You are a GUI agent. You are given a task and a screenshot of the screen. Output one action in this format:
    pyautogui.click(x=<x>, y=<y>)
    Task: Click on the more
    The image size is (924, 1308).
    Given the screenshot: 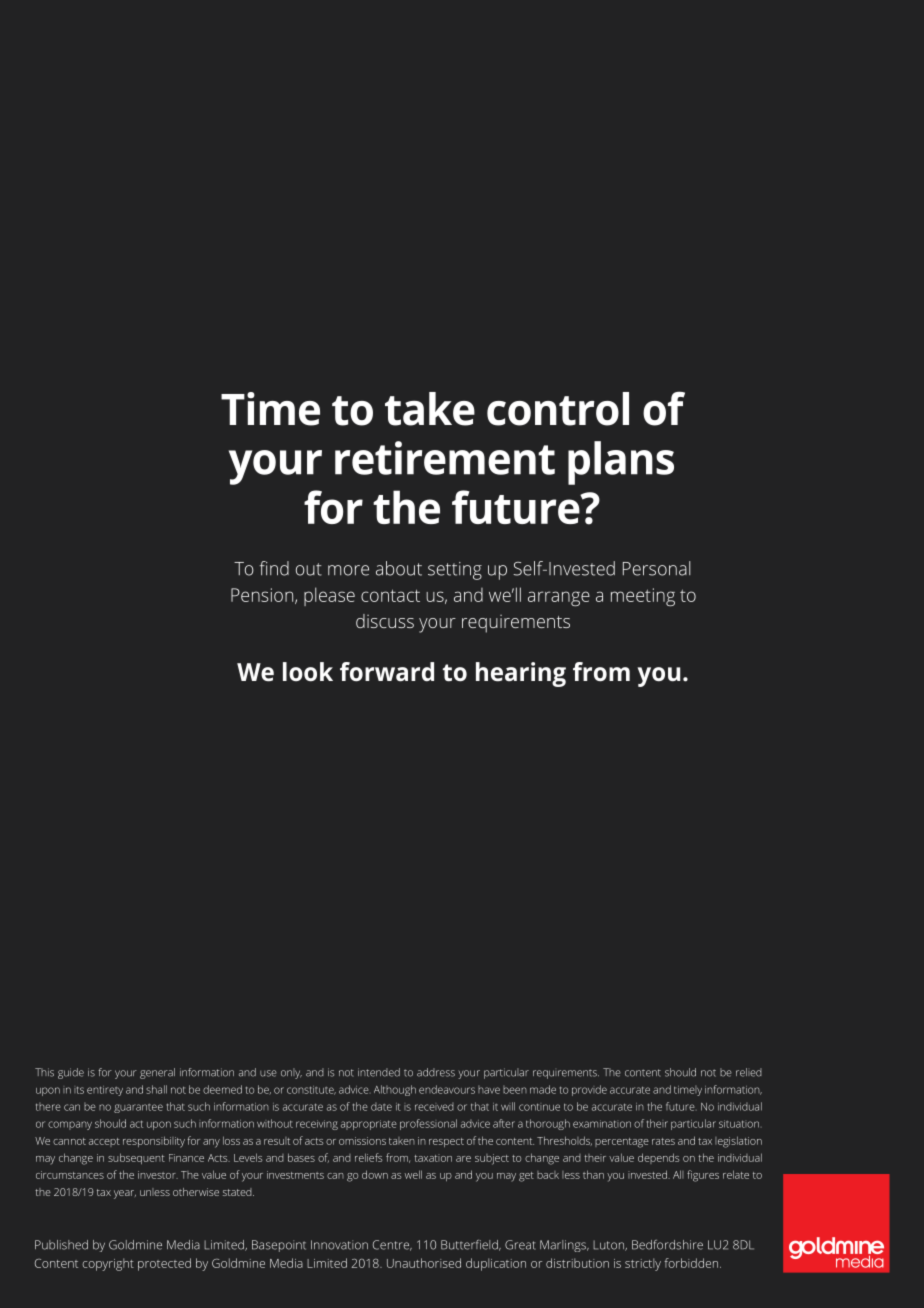 What is the action you would take?
    pyautogui.click(x=348, y=570)
